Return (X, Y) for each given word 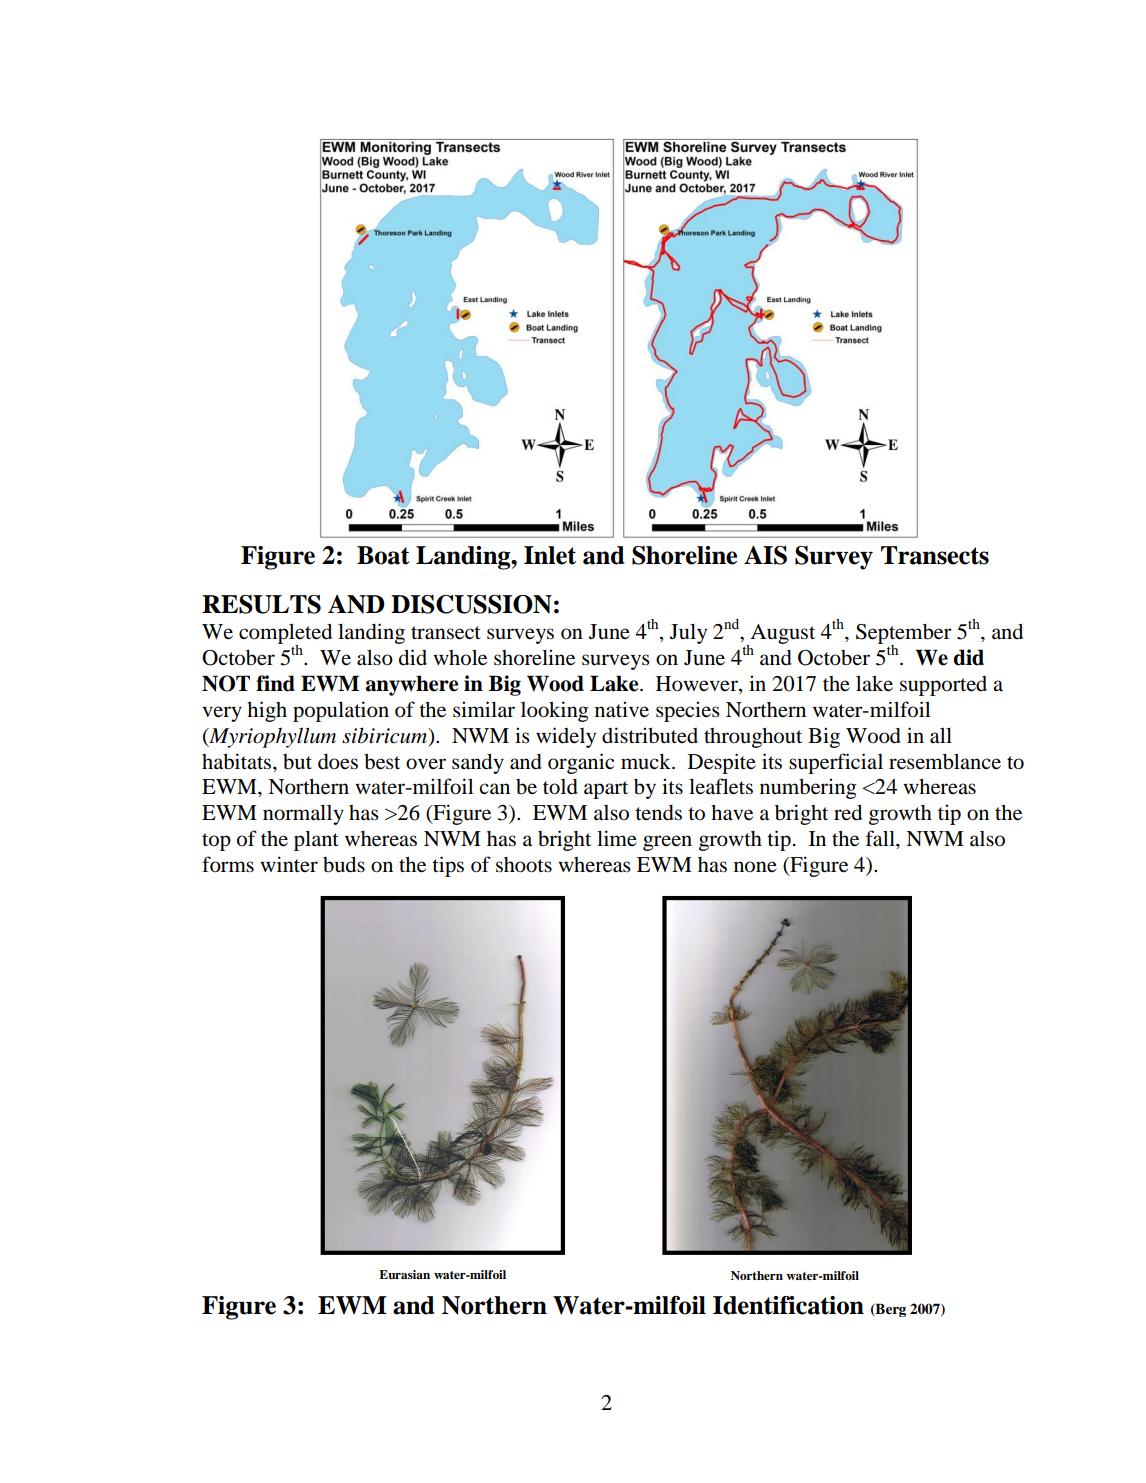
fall (881, 838)
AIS (765, 555)
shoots (524, 865)
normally (303, 814)
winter (289, 864)
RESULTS (261, 604)
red (848, 812)
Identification (788, 1305)
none (755, 867)
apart (606, 790)
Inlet (550, 555)
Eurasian (404, 1274)
